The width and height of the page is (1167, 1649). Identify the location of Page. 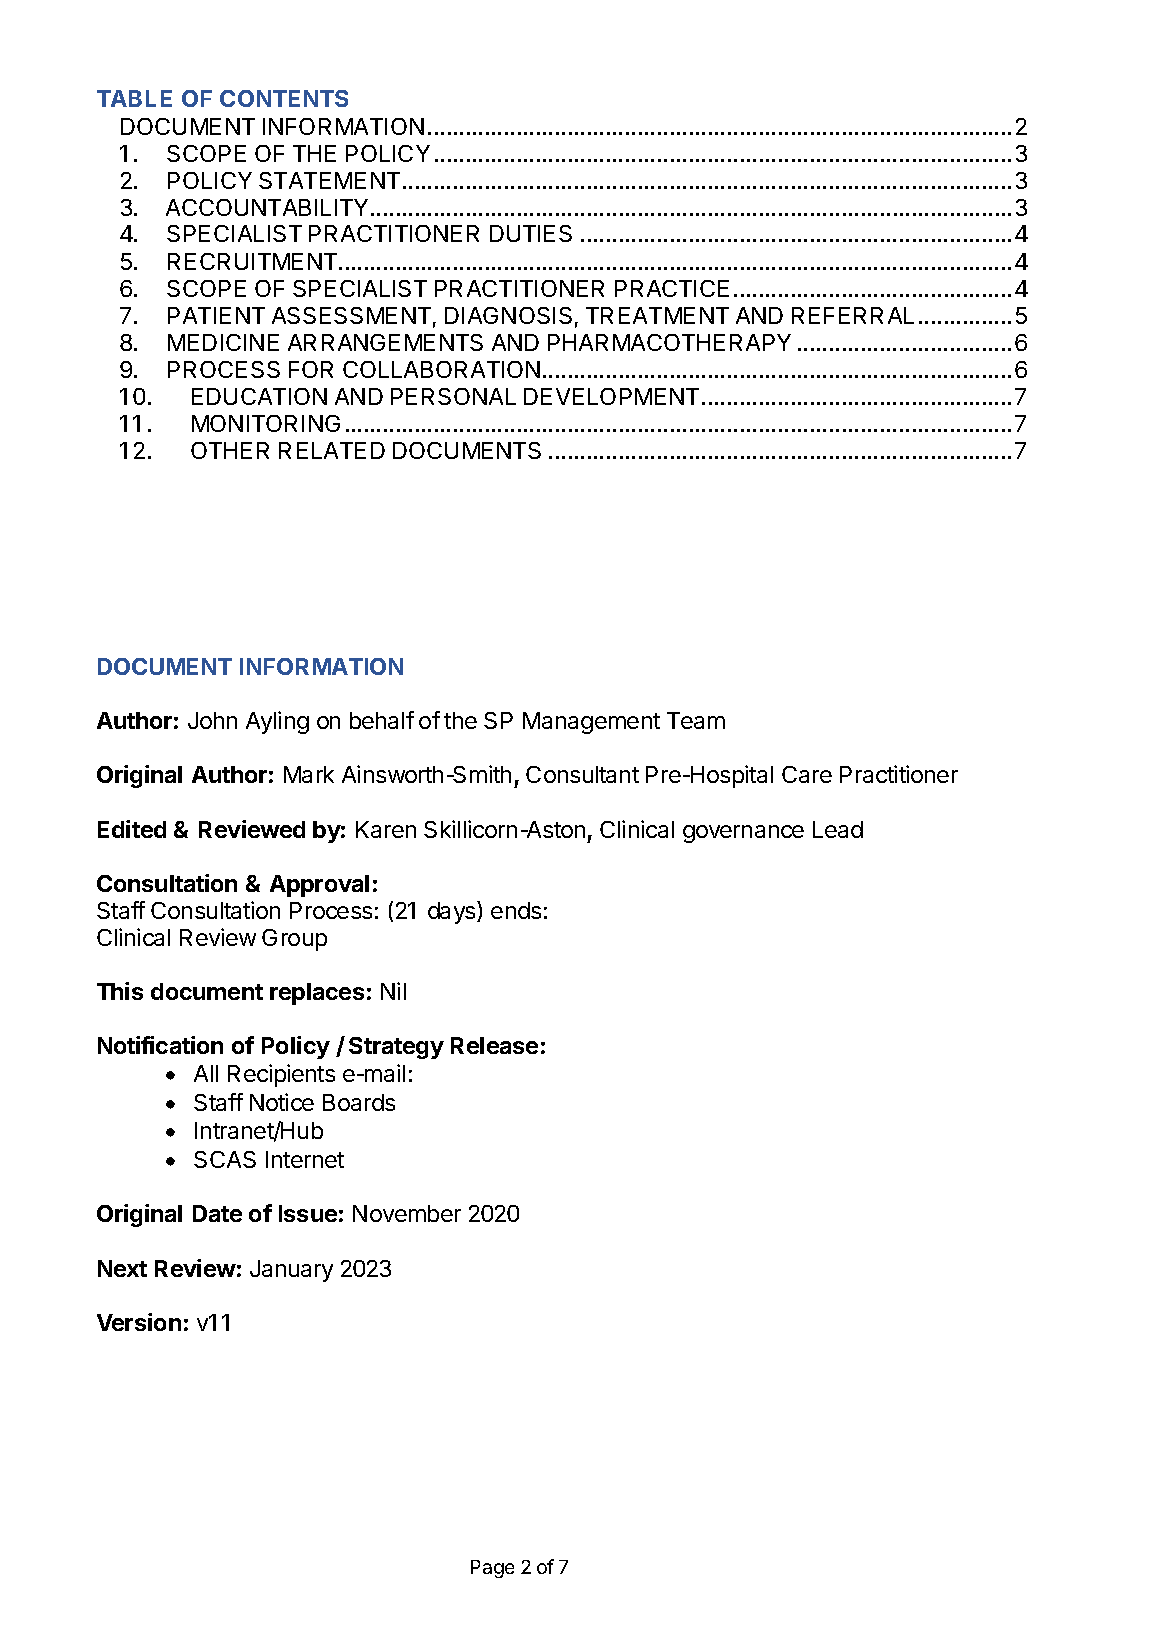
(492, 1569).
